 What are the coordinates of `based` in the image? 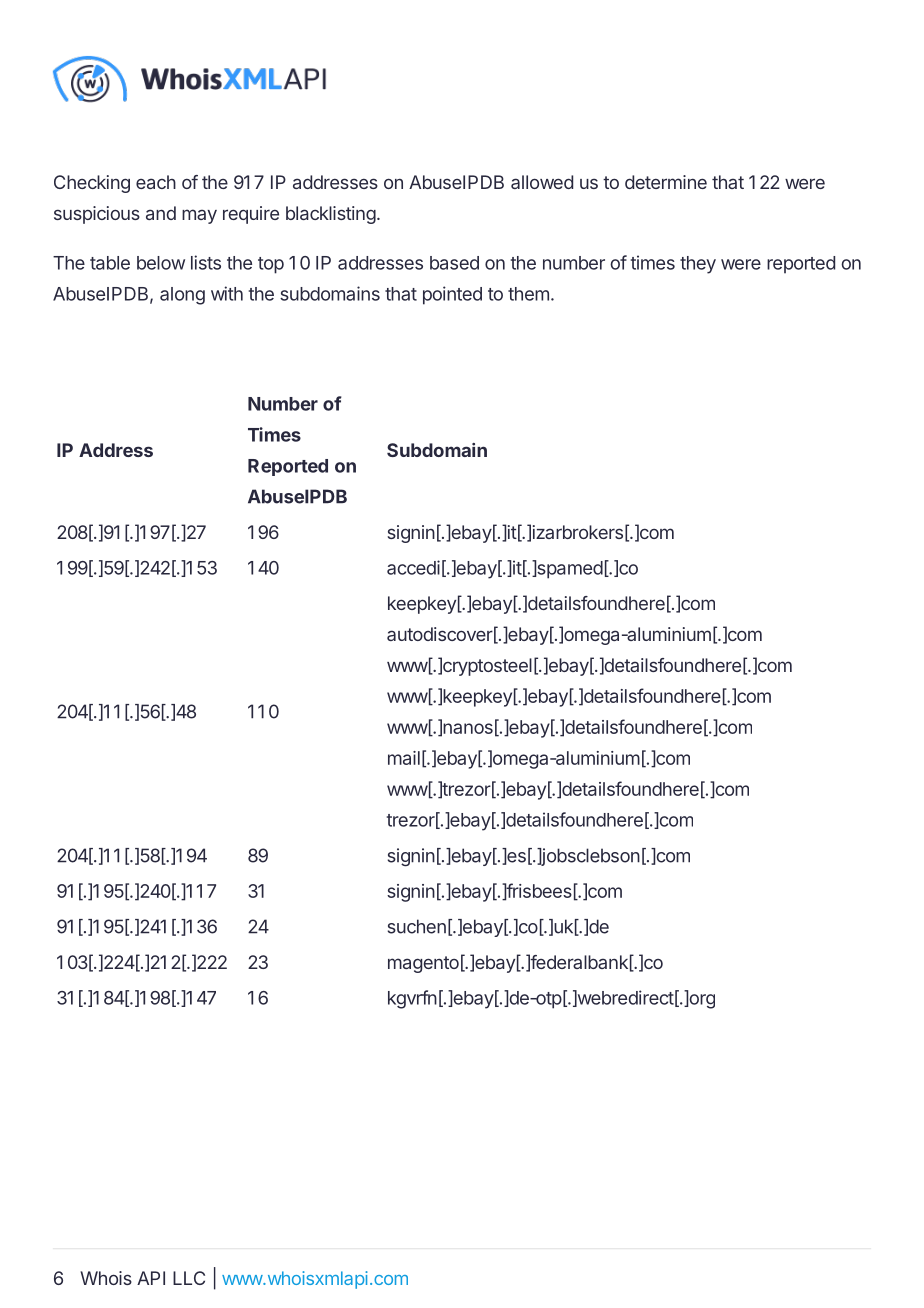 It's located at (454, 263).
